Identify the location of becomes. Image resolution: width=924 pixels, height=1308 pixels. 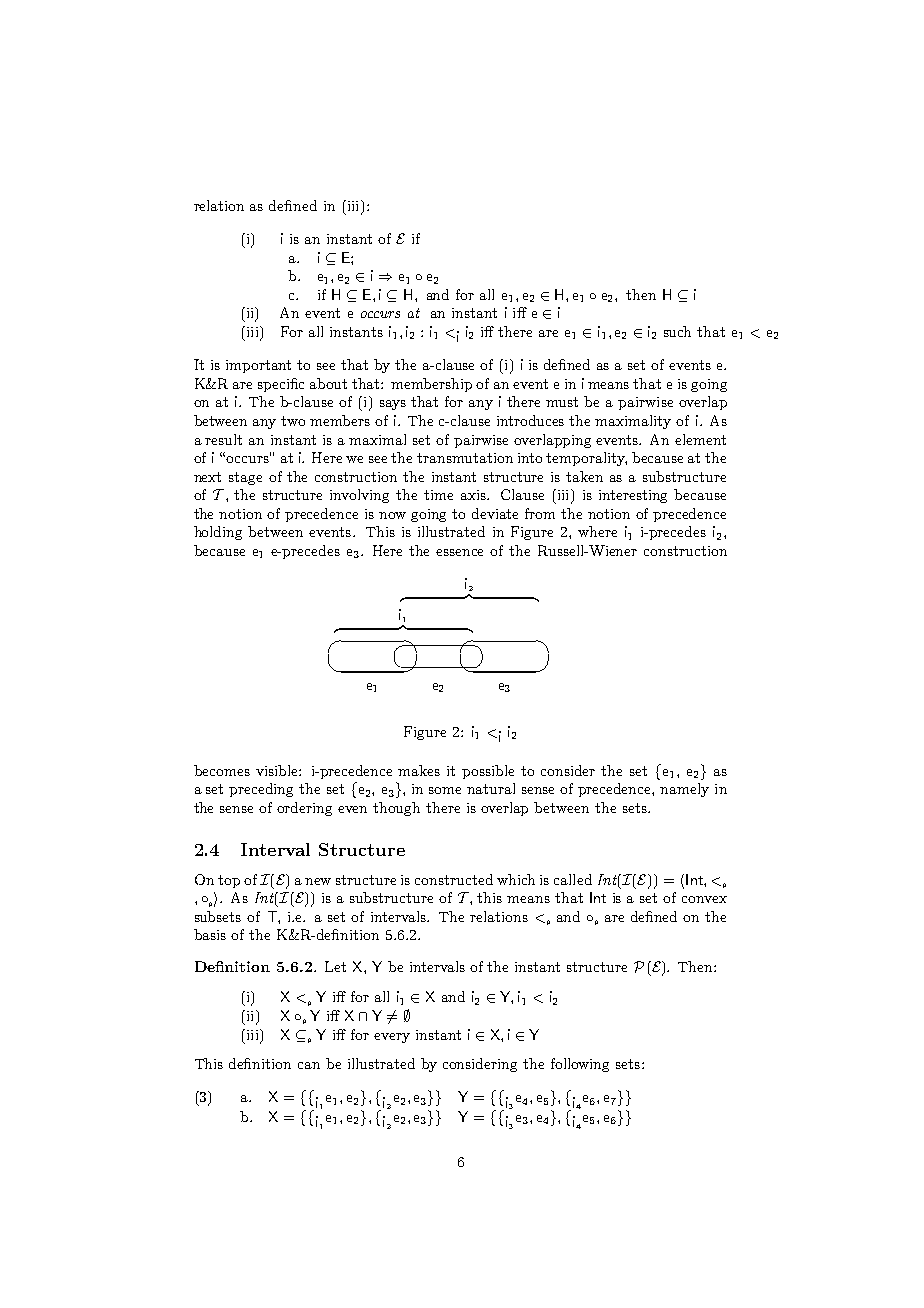
(222, 770).
